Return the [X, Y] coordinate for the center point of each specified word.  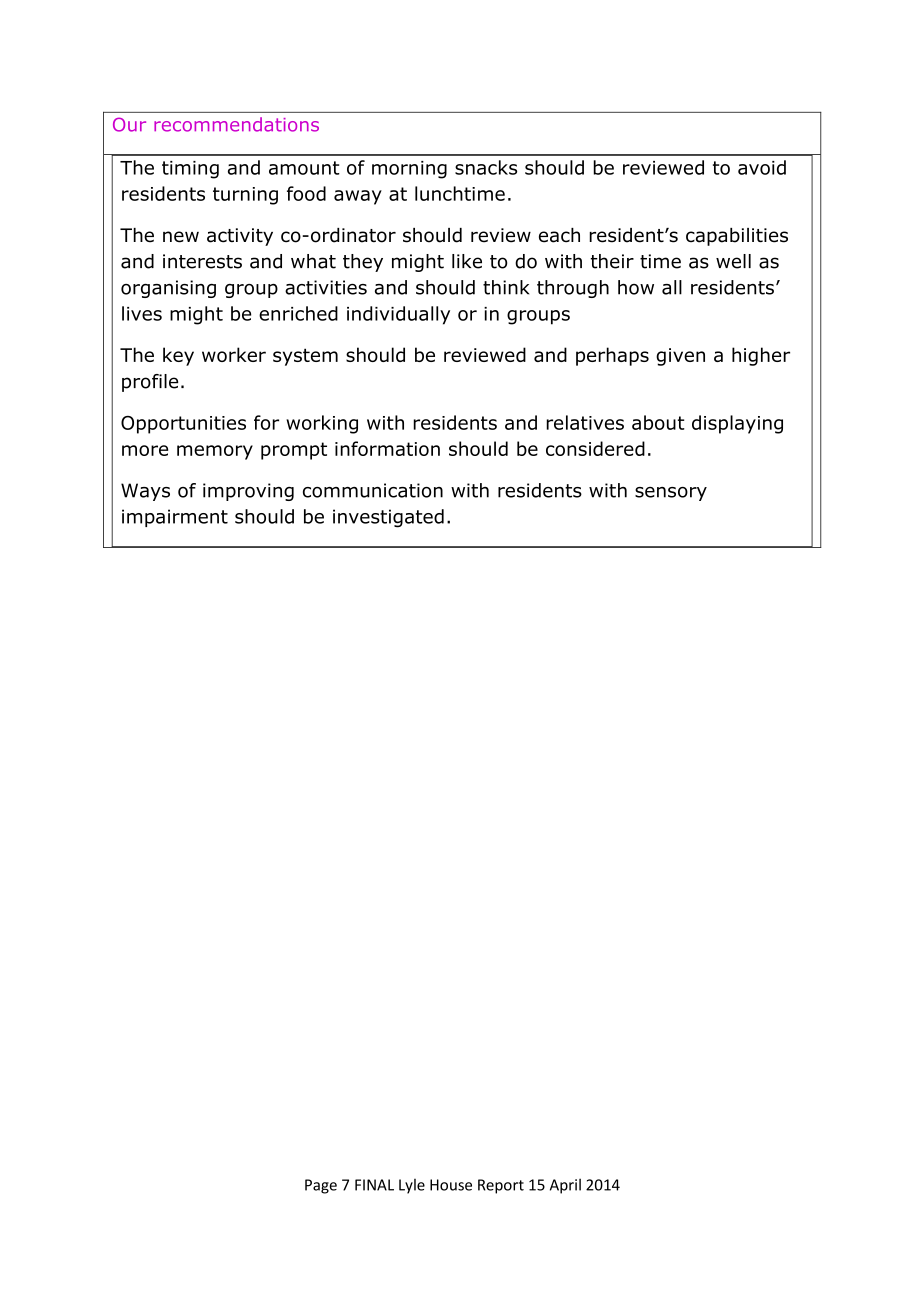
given [680, 357]
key [178, 356]
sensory [671, 494]
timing [190, 170]
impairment [175, 518]
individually [398, 315]
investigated [388, 518]
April [565, 1186]
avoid [762, 167]
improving [248, 492]
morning [409, 170]
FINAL [374, 1185]
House [451, 1185]
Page [321, 1186]
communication [373, 490]
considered [595, 448]
